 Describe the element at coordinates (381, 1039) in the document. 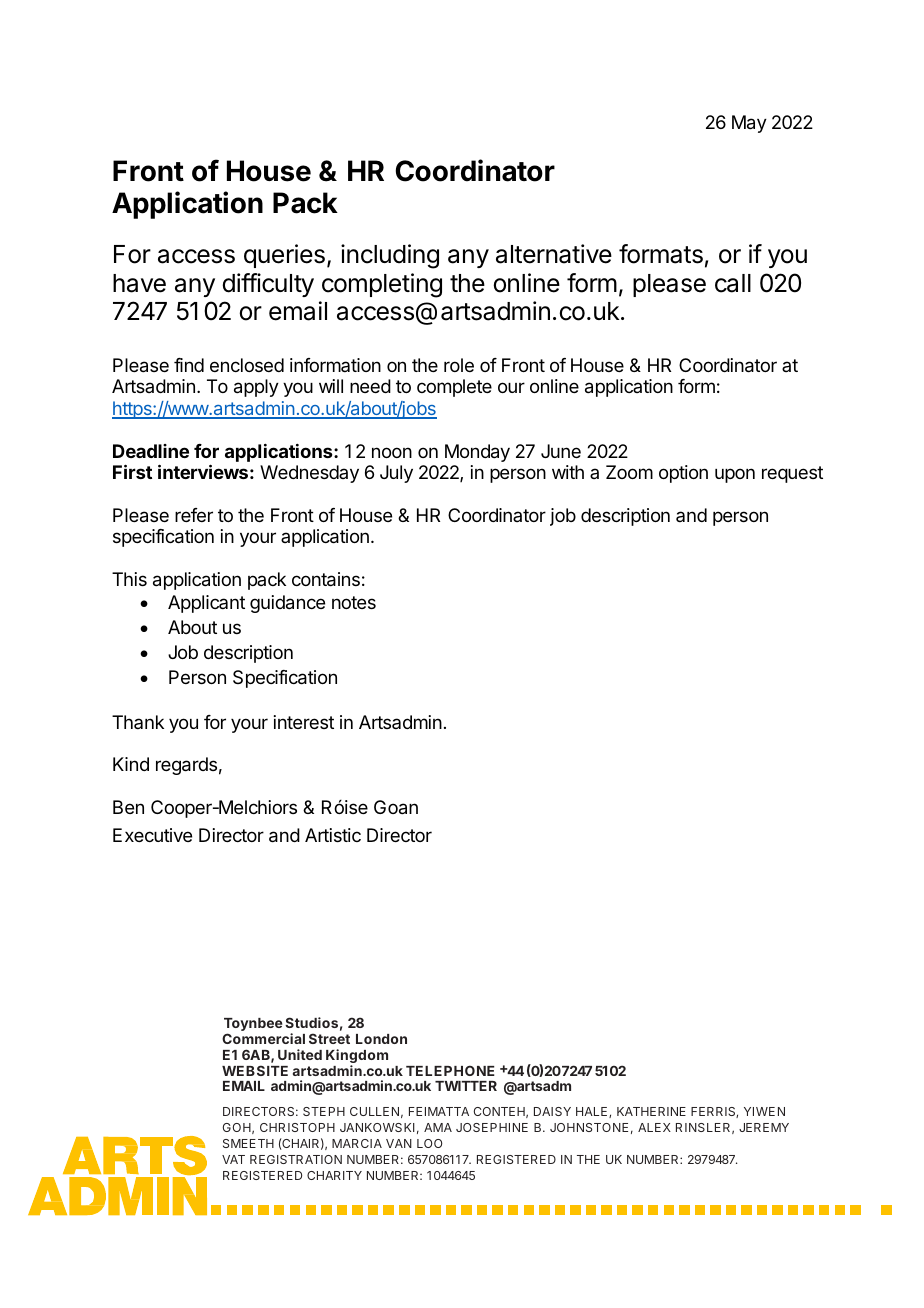

I see `London` at that location.
